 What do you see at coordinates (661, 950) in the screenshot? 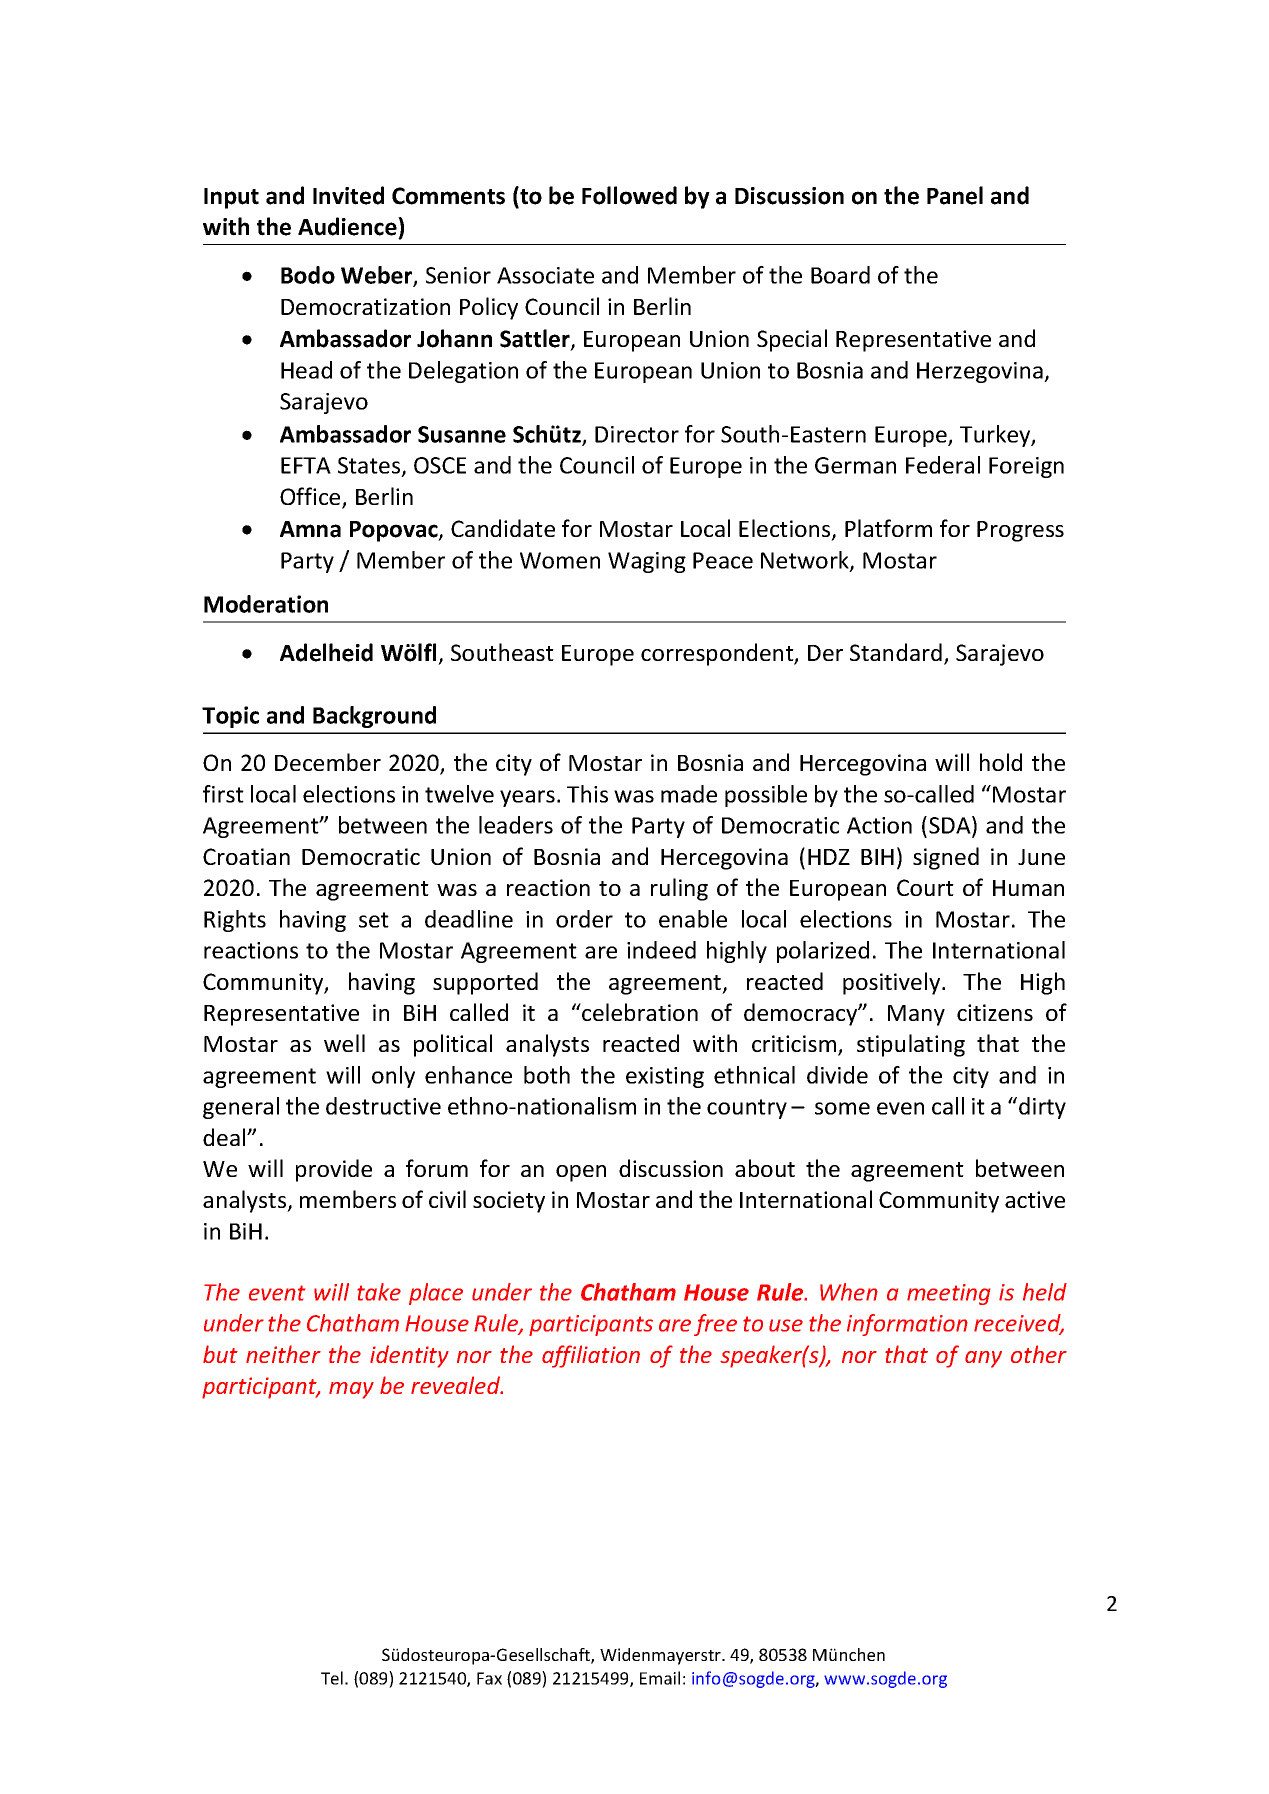
I see `indeed` at bounding box center [661, 950].
